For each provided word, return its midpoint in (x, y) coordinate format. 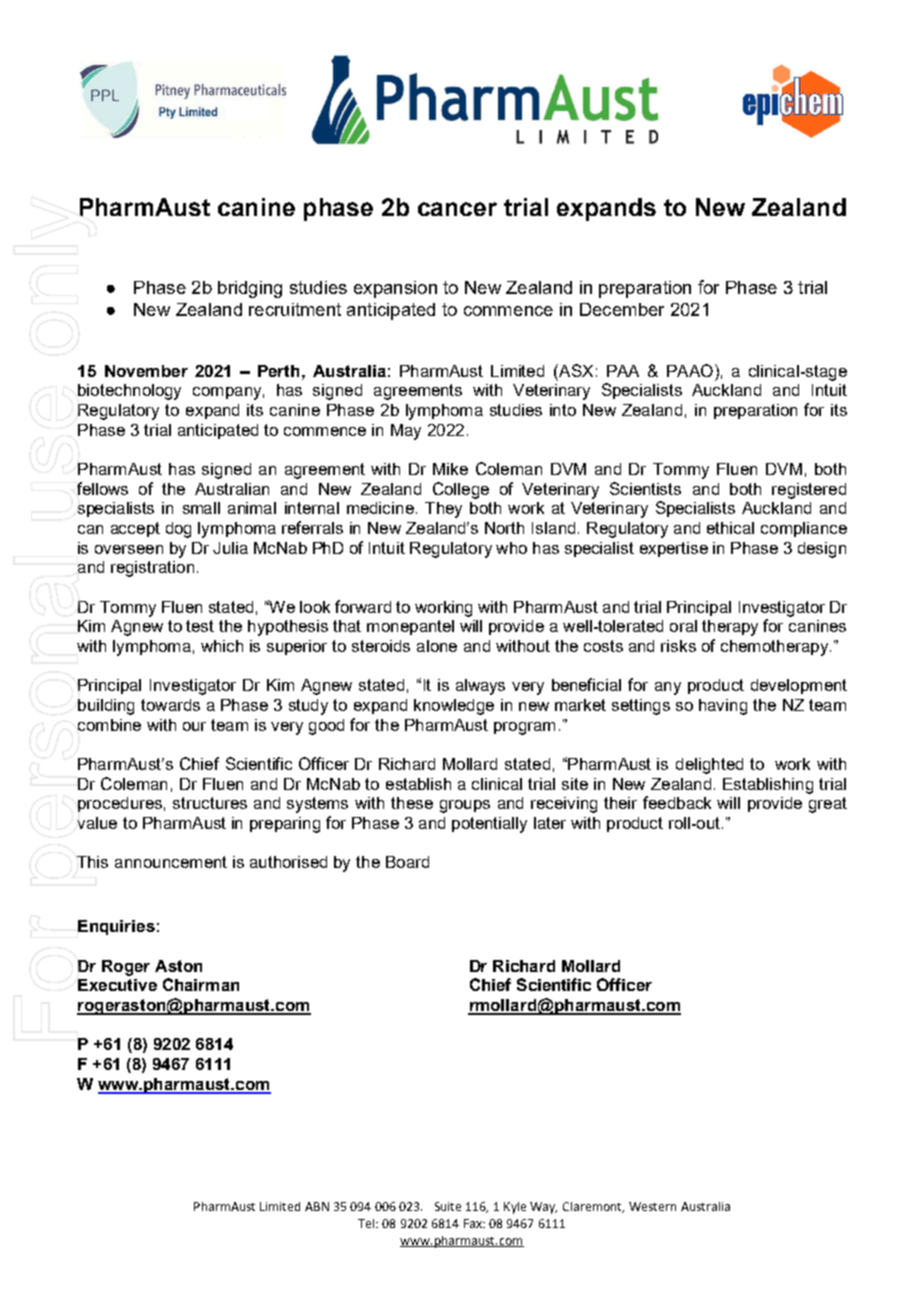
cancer (457, 209)
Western (652, 1206)
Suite (448, 1206)
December (622, 309)
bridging (250, 289)
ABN (317, 1206)
